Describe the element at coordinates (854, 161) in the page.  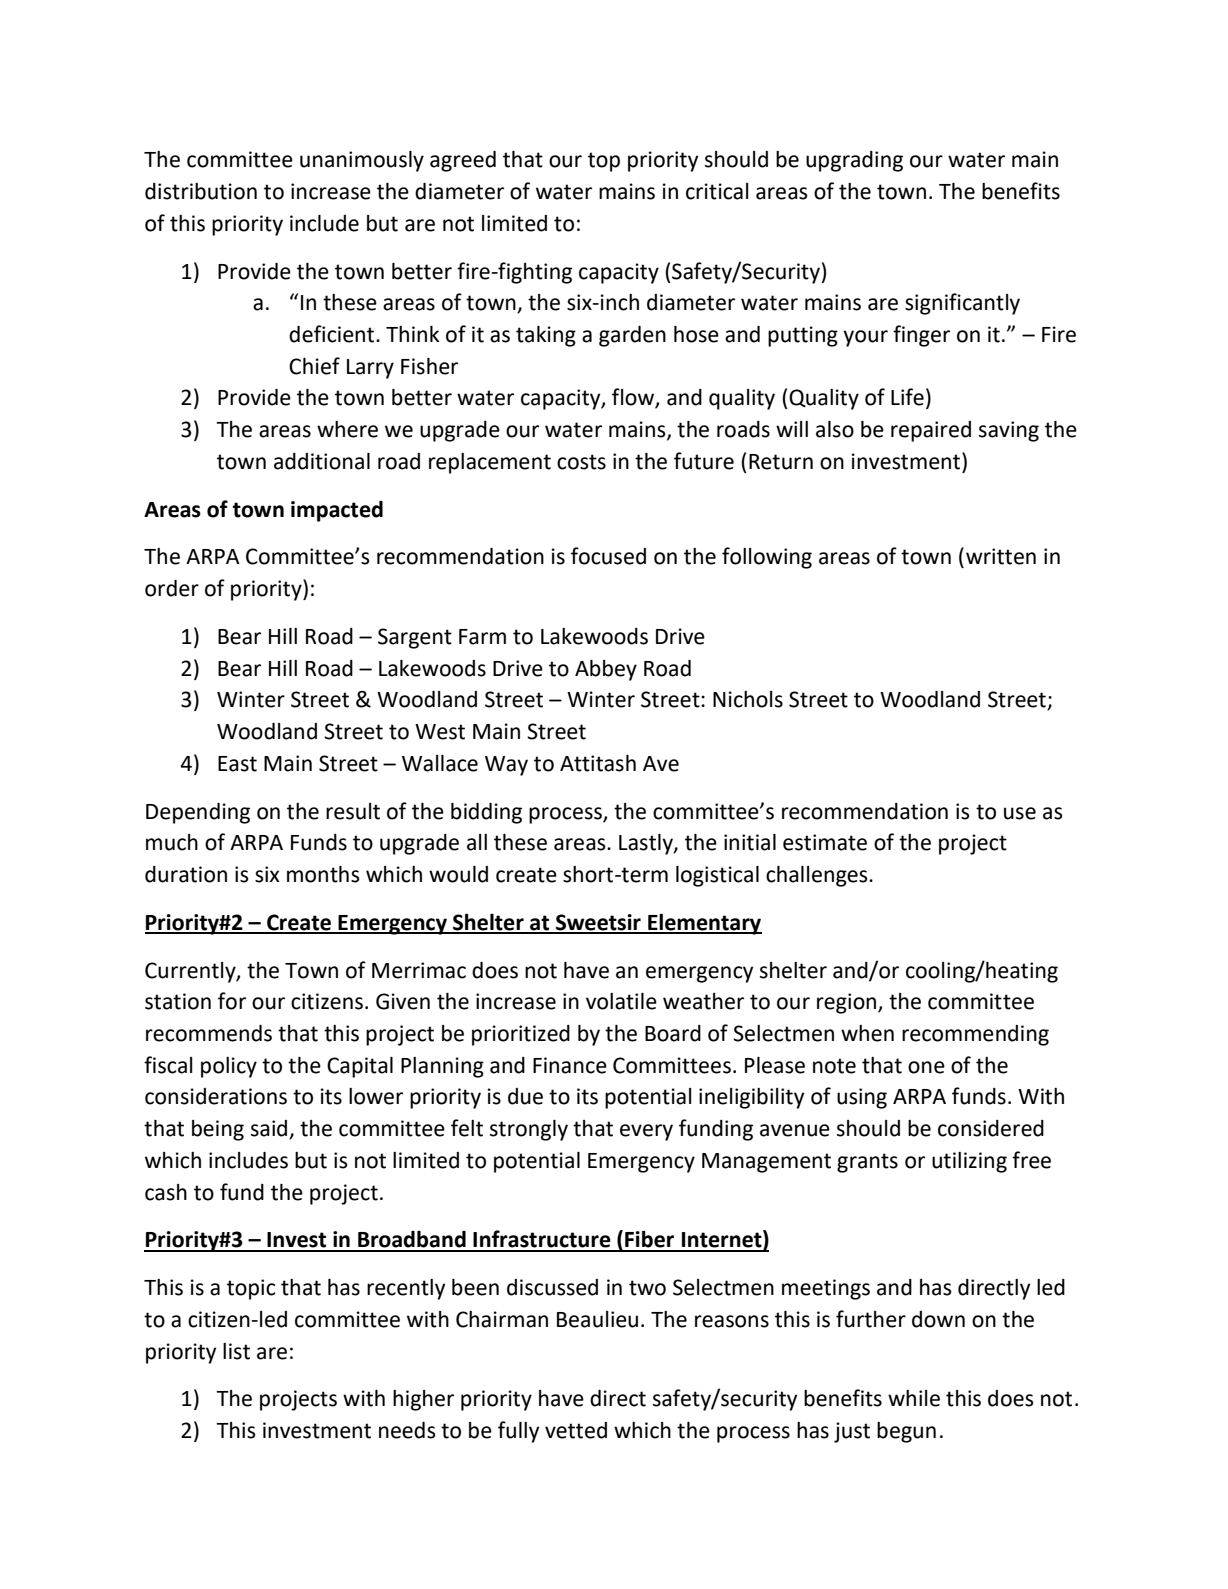
I see `upgrading` at that location.
